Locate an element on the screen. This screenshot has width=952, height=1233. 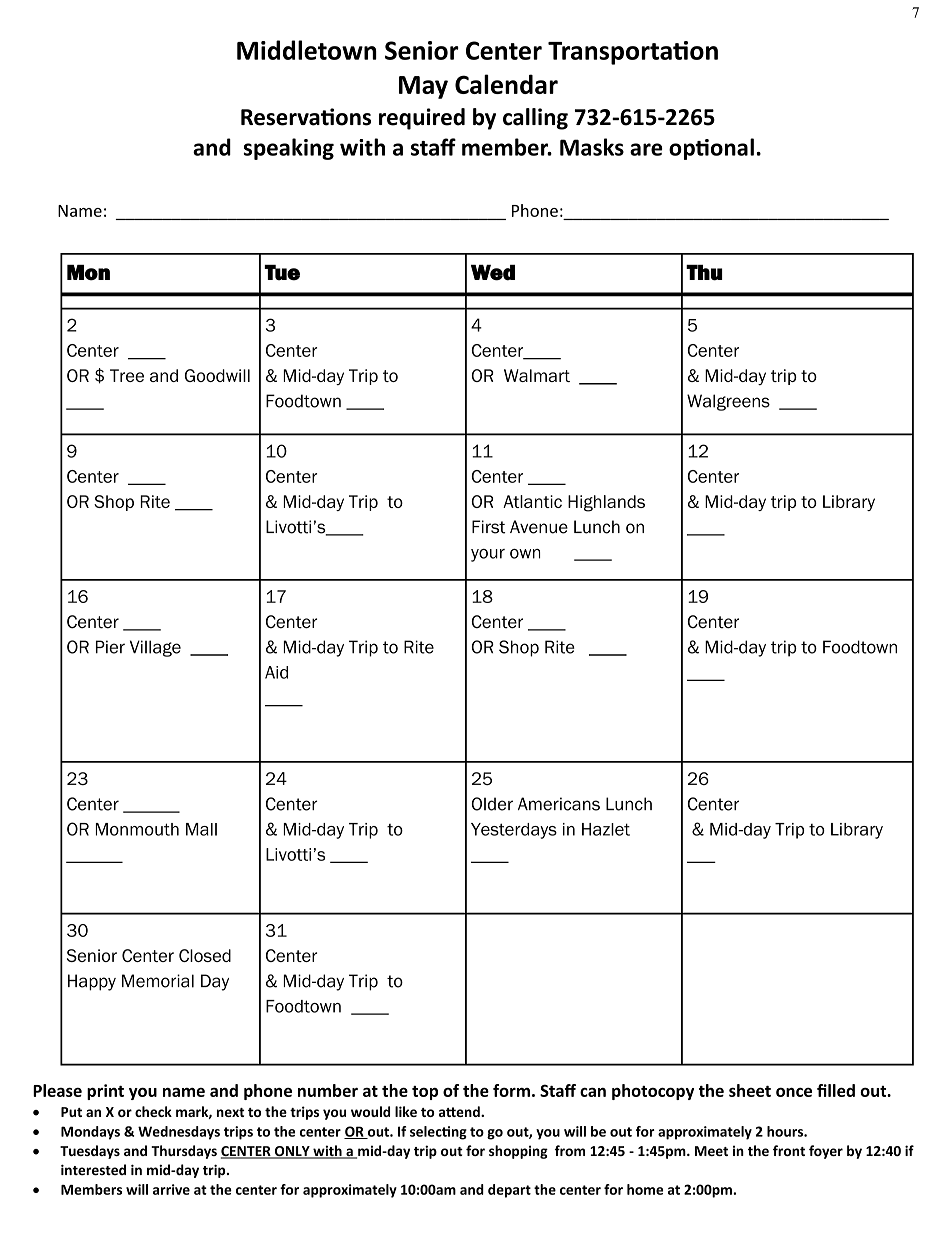
Americans is located at coordinates (559, 804).
